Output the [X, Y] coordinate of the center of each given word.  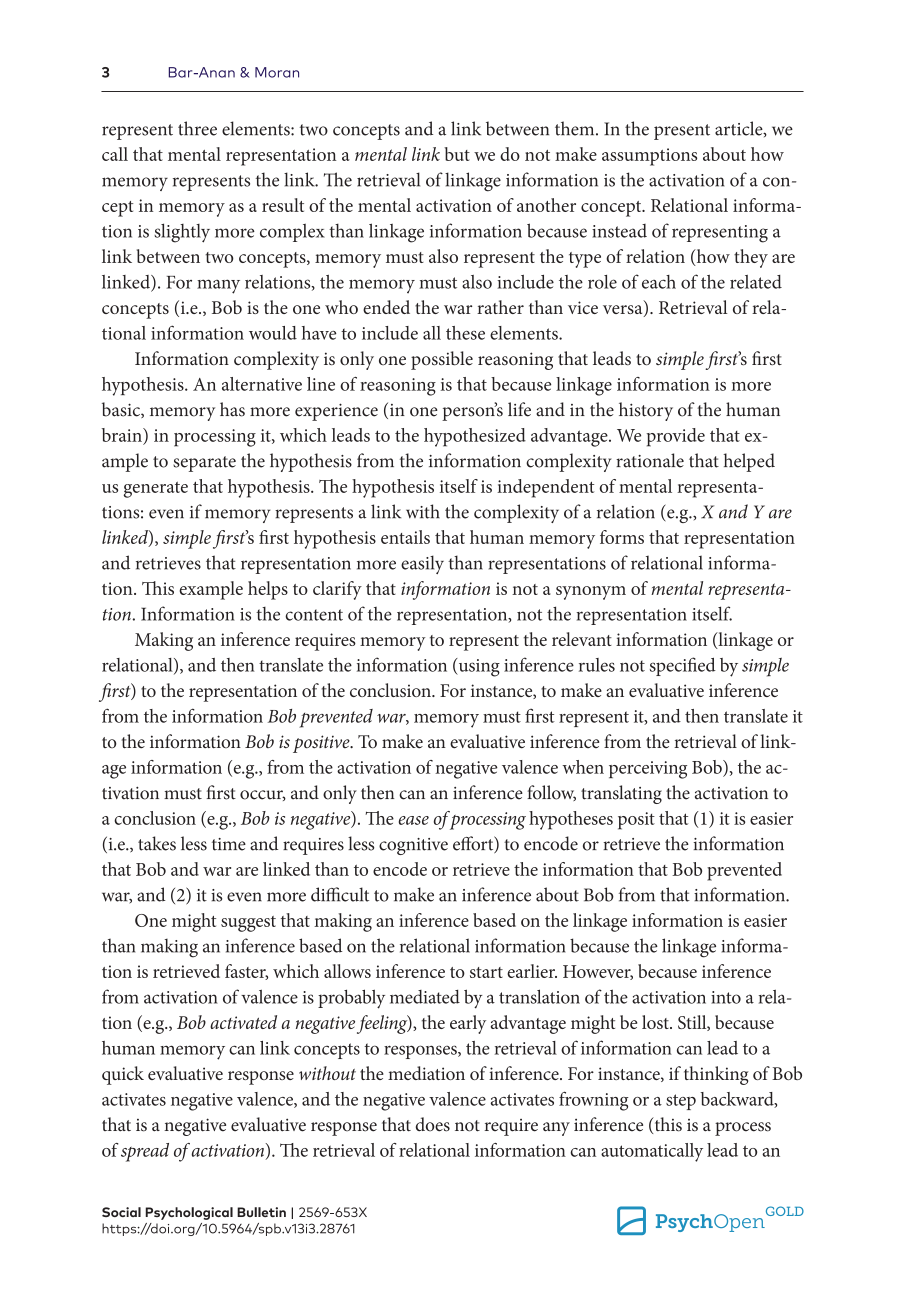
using [478, 667]
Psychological [189, 1213]
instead [619, 231]
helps [268, 590]
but [457, 154]
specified [683, 666]
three [197, 128]
